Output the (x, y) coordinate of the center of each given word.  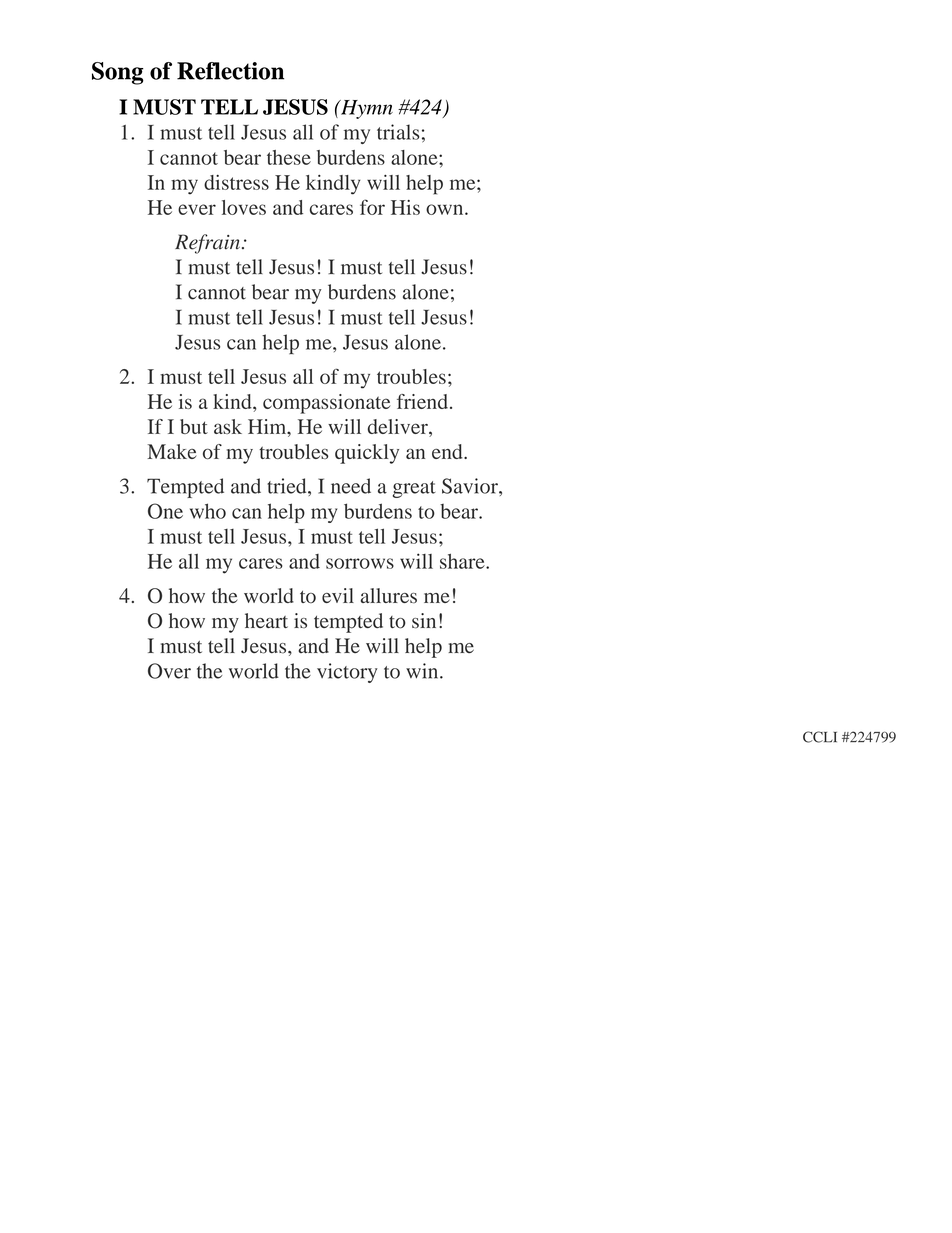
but (194, 426)
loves (244, 207)
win (423, 671)
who (208, 511)
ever (197, 209)
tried (288, 486)
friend (424, 401)
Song (118, 73)
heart (266, 620)
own (446, 209)
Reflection (230, 71)
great (414, 489)
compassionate (327, 404)
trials (398, 132)
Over (169, 671)
